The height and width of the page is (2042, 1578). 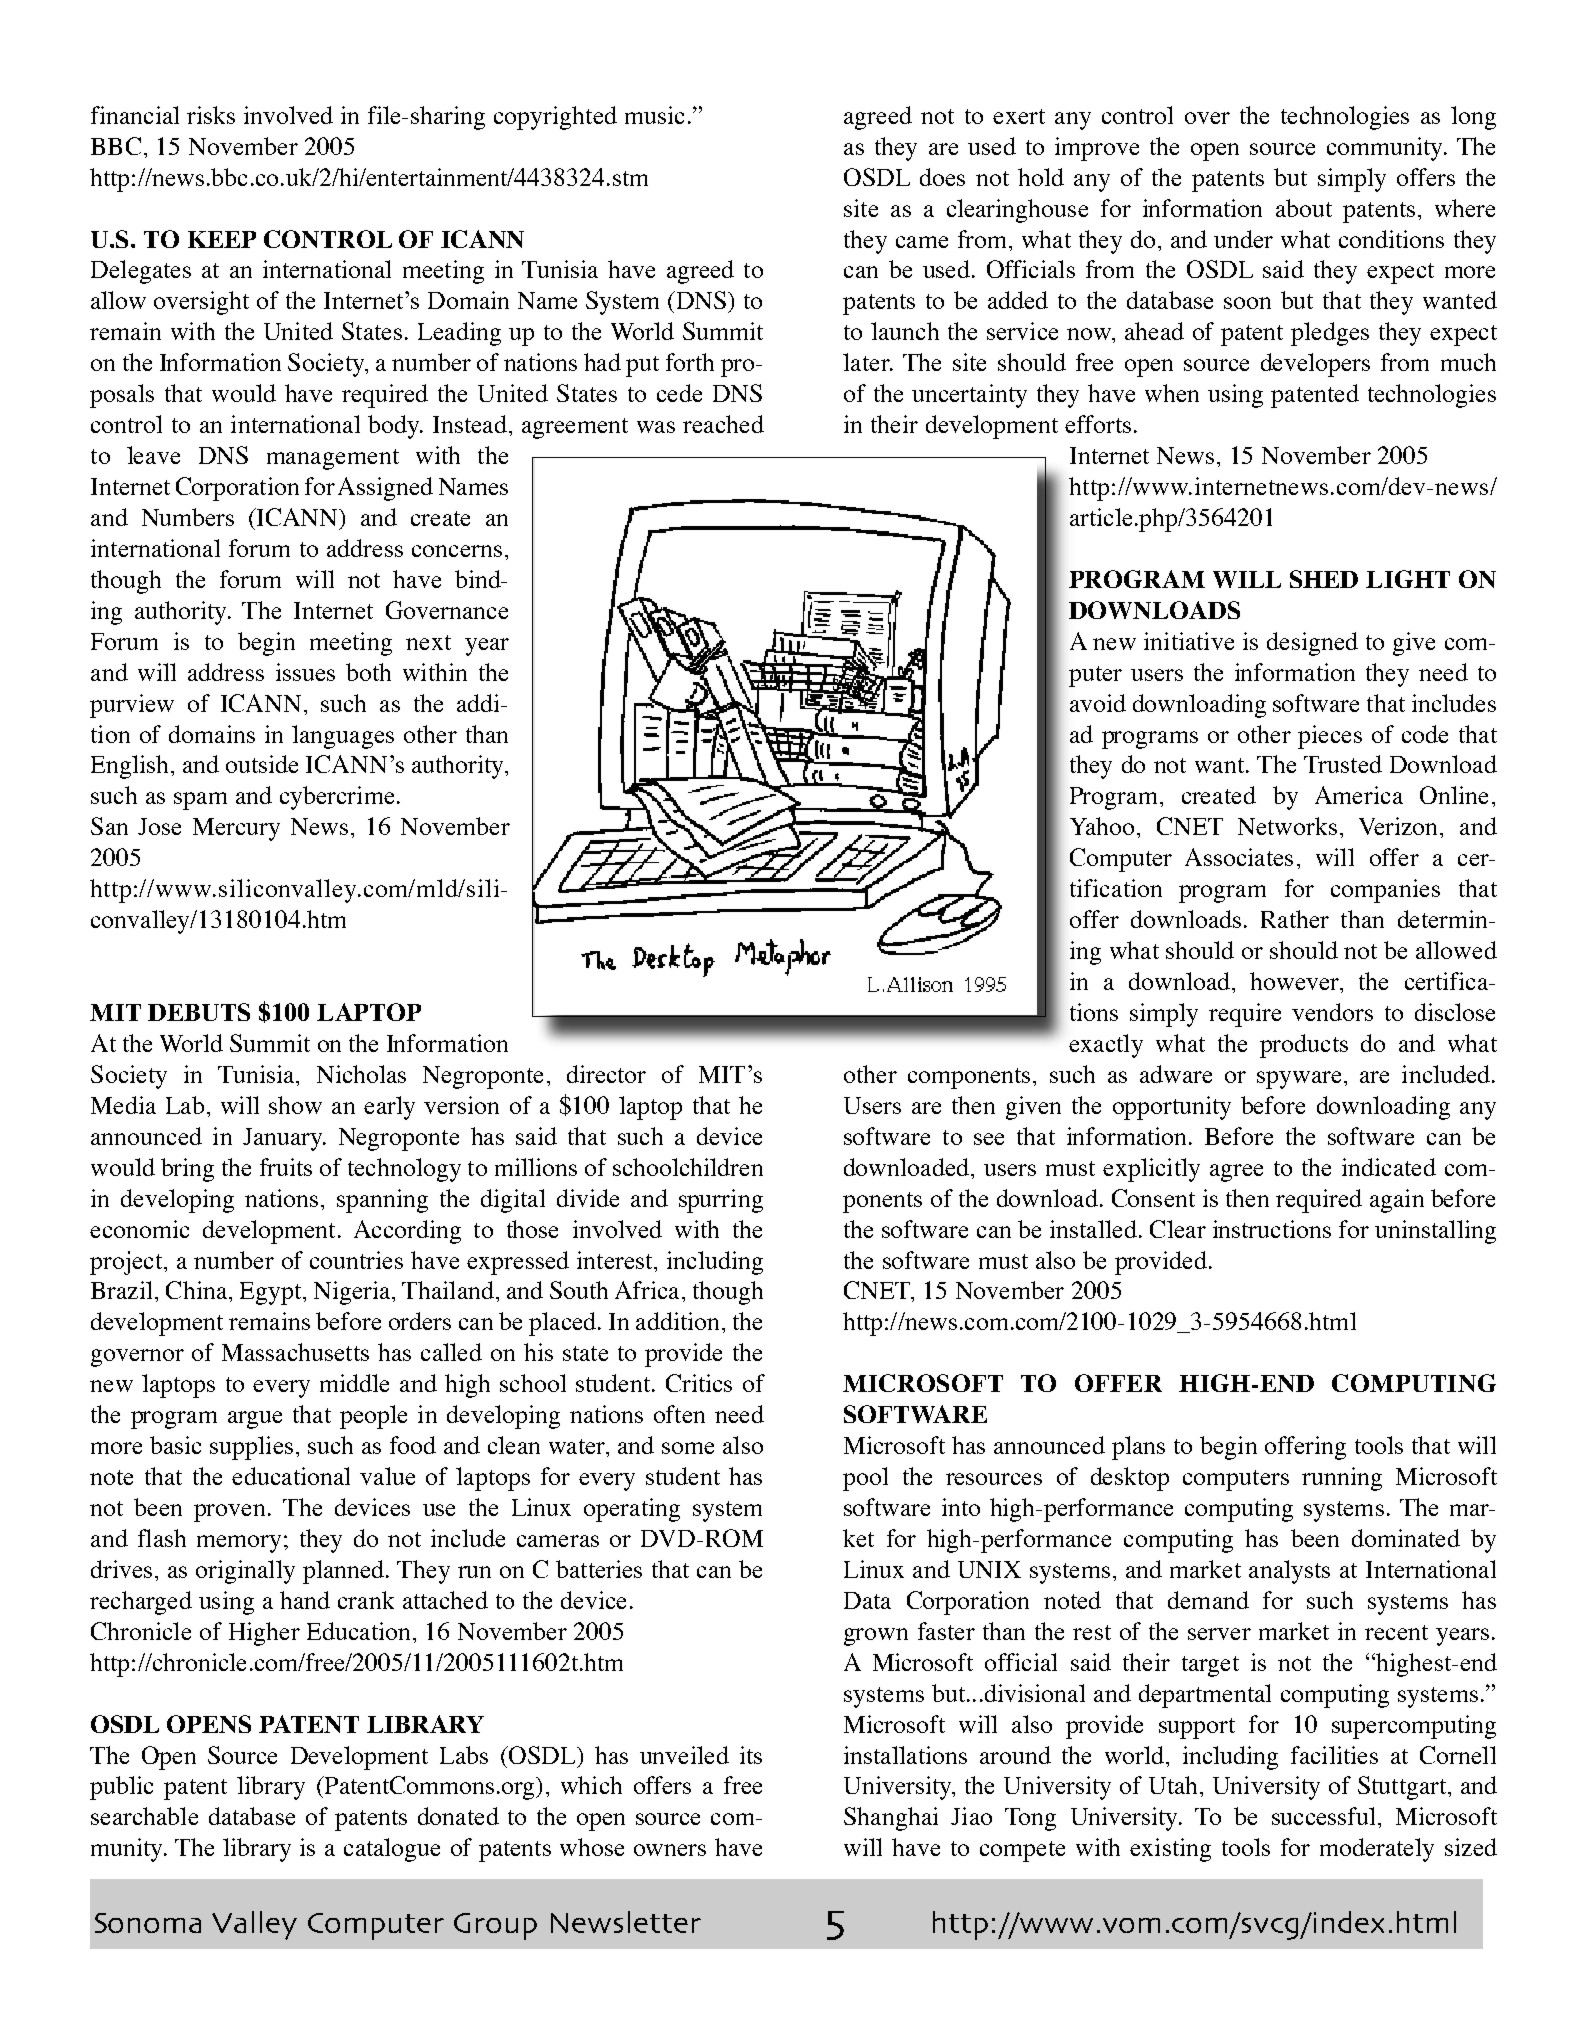 What do you see at coordinates (942, 177) in the page?
I see `does` at bounding box center [942, 177].
